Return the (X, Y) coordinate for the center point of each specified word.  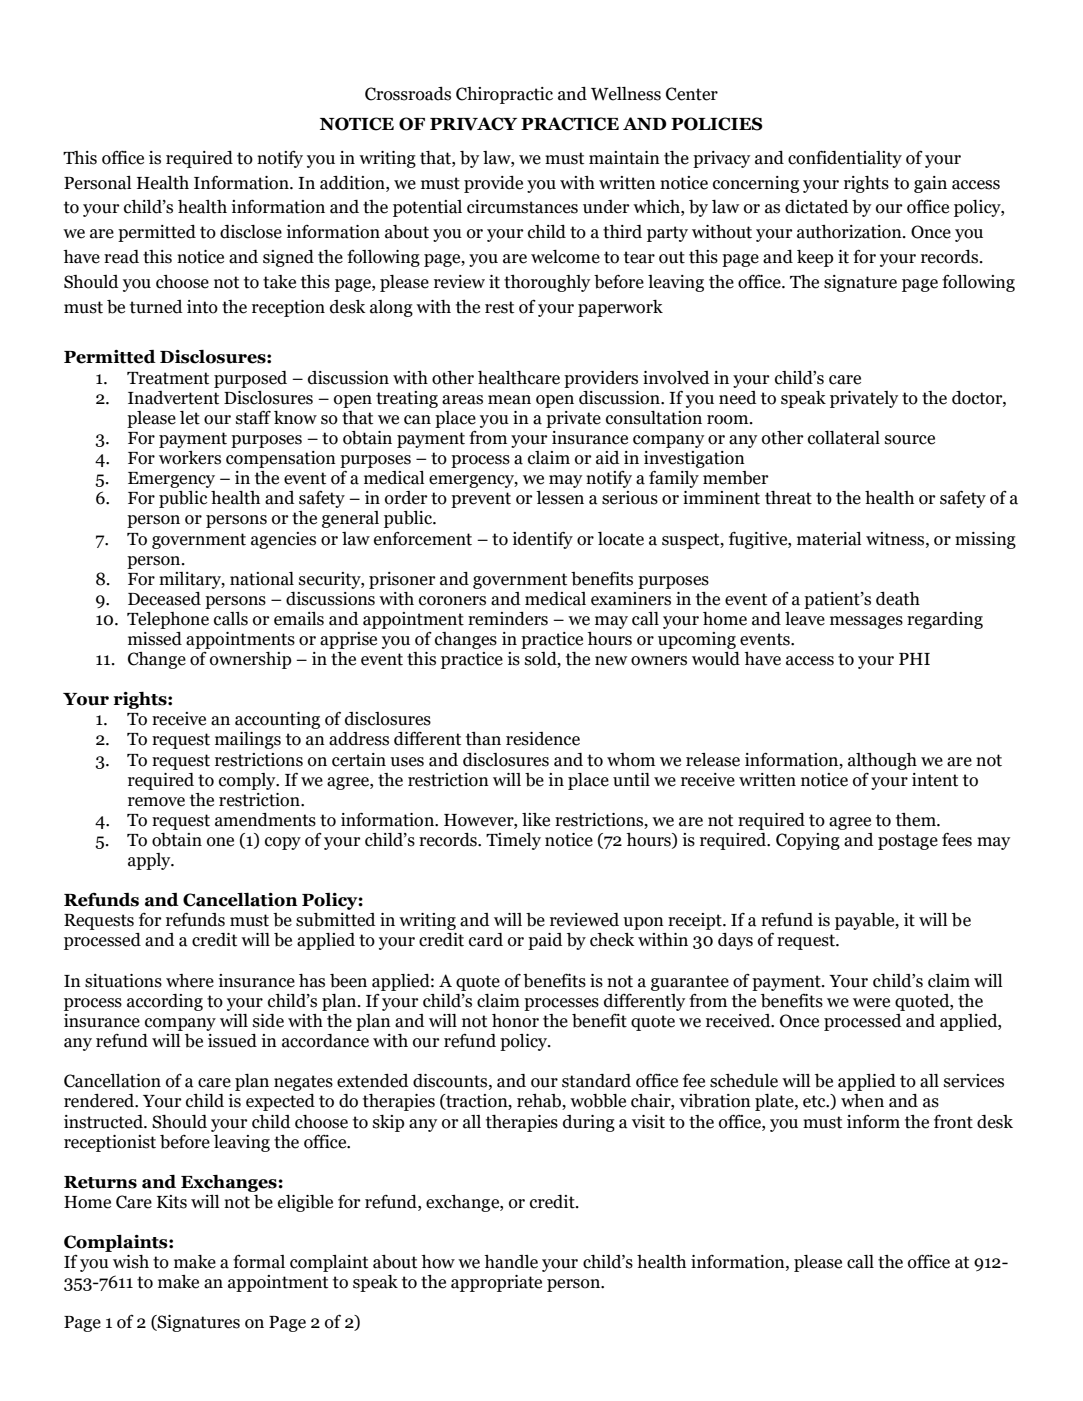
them (917, 820)
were (871, 1003)
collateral (844, 438)
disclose (251, 232)
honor (515, 1021)
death (898, 599)
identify (542, 540)
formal (259, 1261)
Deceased (164, 599)
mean (509, 400)
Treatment (168, 378)
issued (232, 1041)
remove (156, 802)
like (536, 820)
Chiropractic (504, 95)
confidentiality (845, 159)
